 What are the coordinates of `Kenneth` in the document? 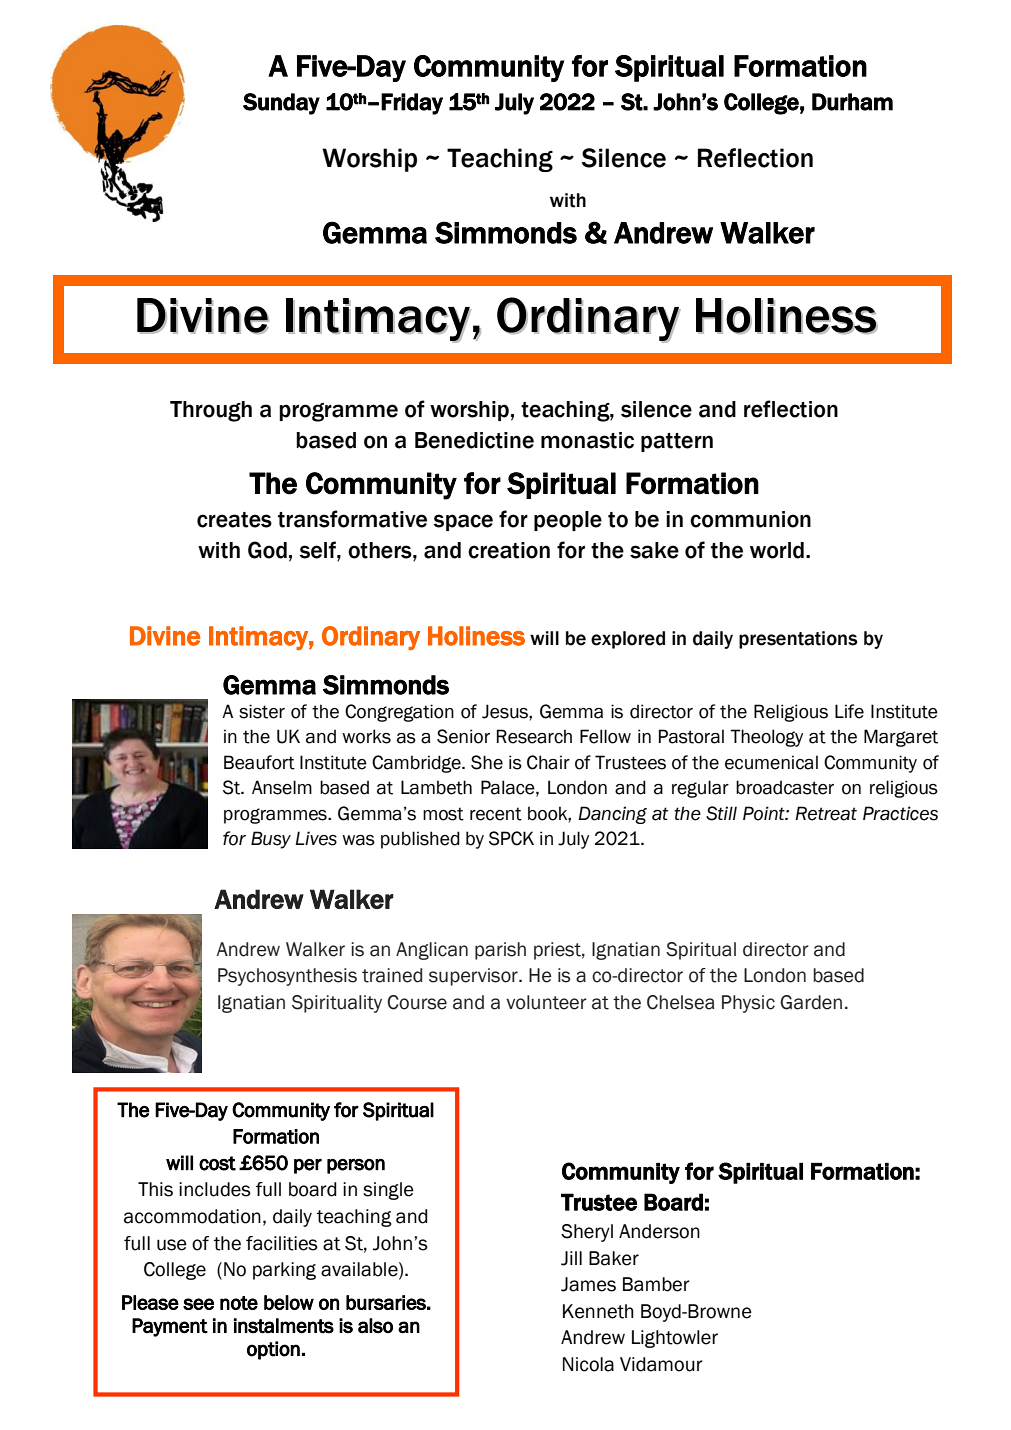 It's located at (598, 1311).
